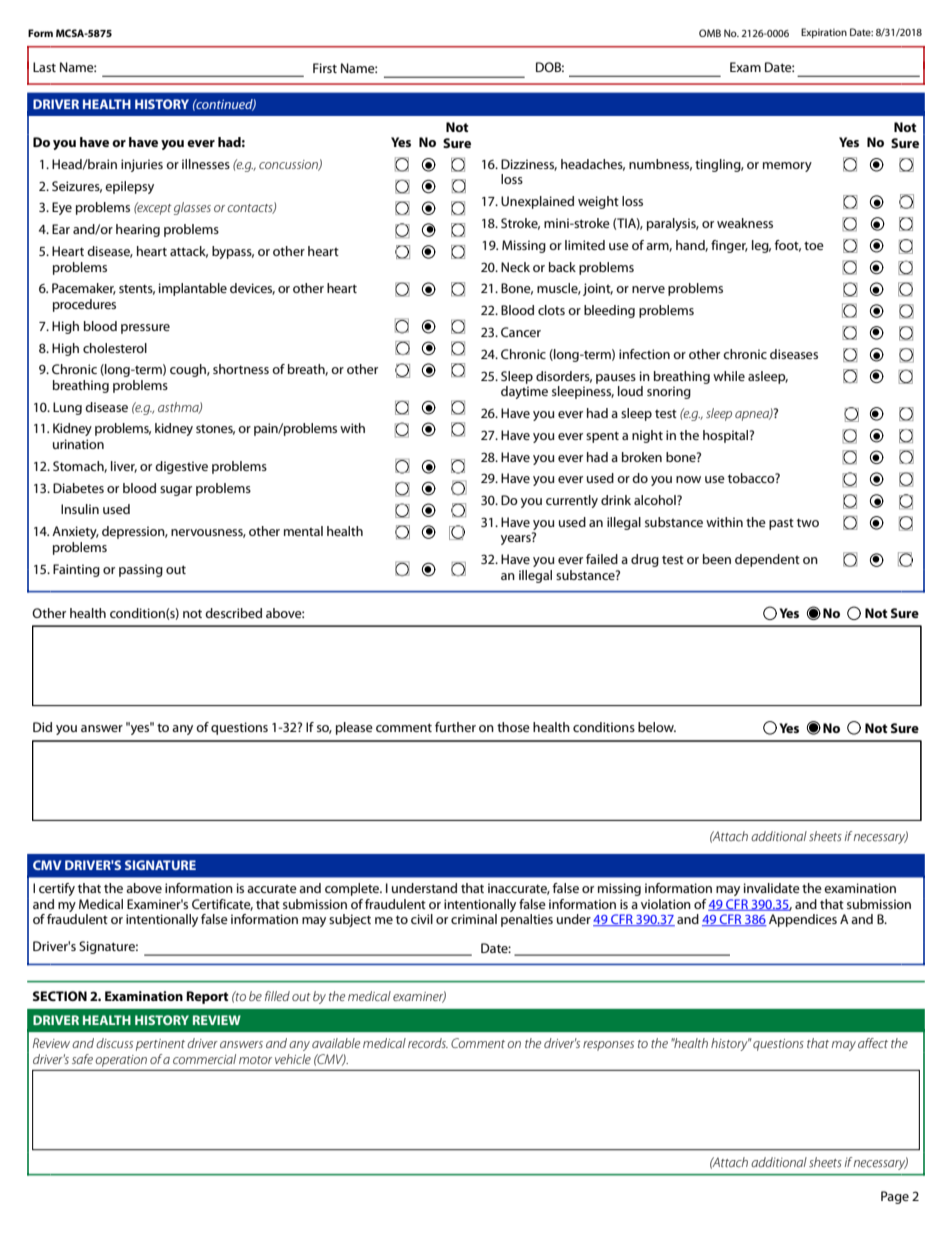  Describe the element at coordinates (824, 33) in the page. I see `Expiration` at that location.
